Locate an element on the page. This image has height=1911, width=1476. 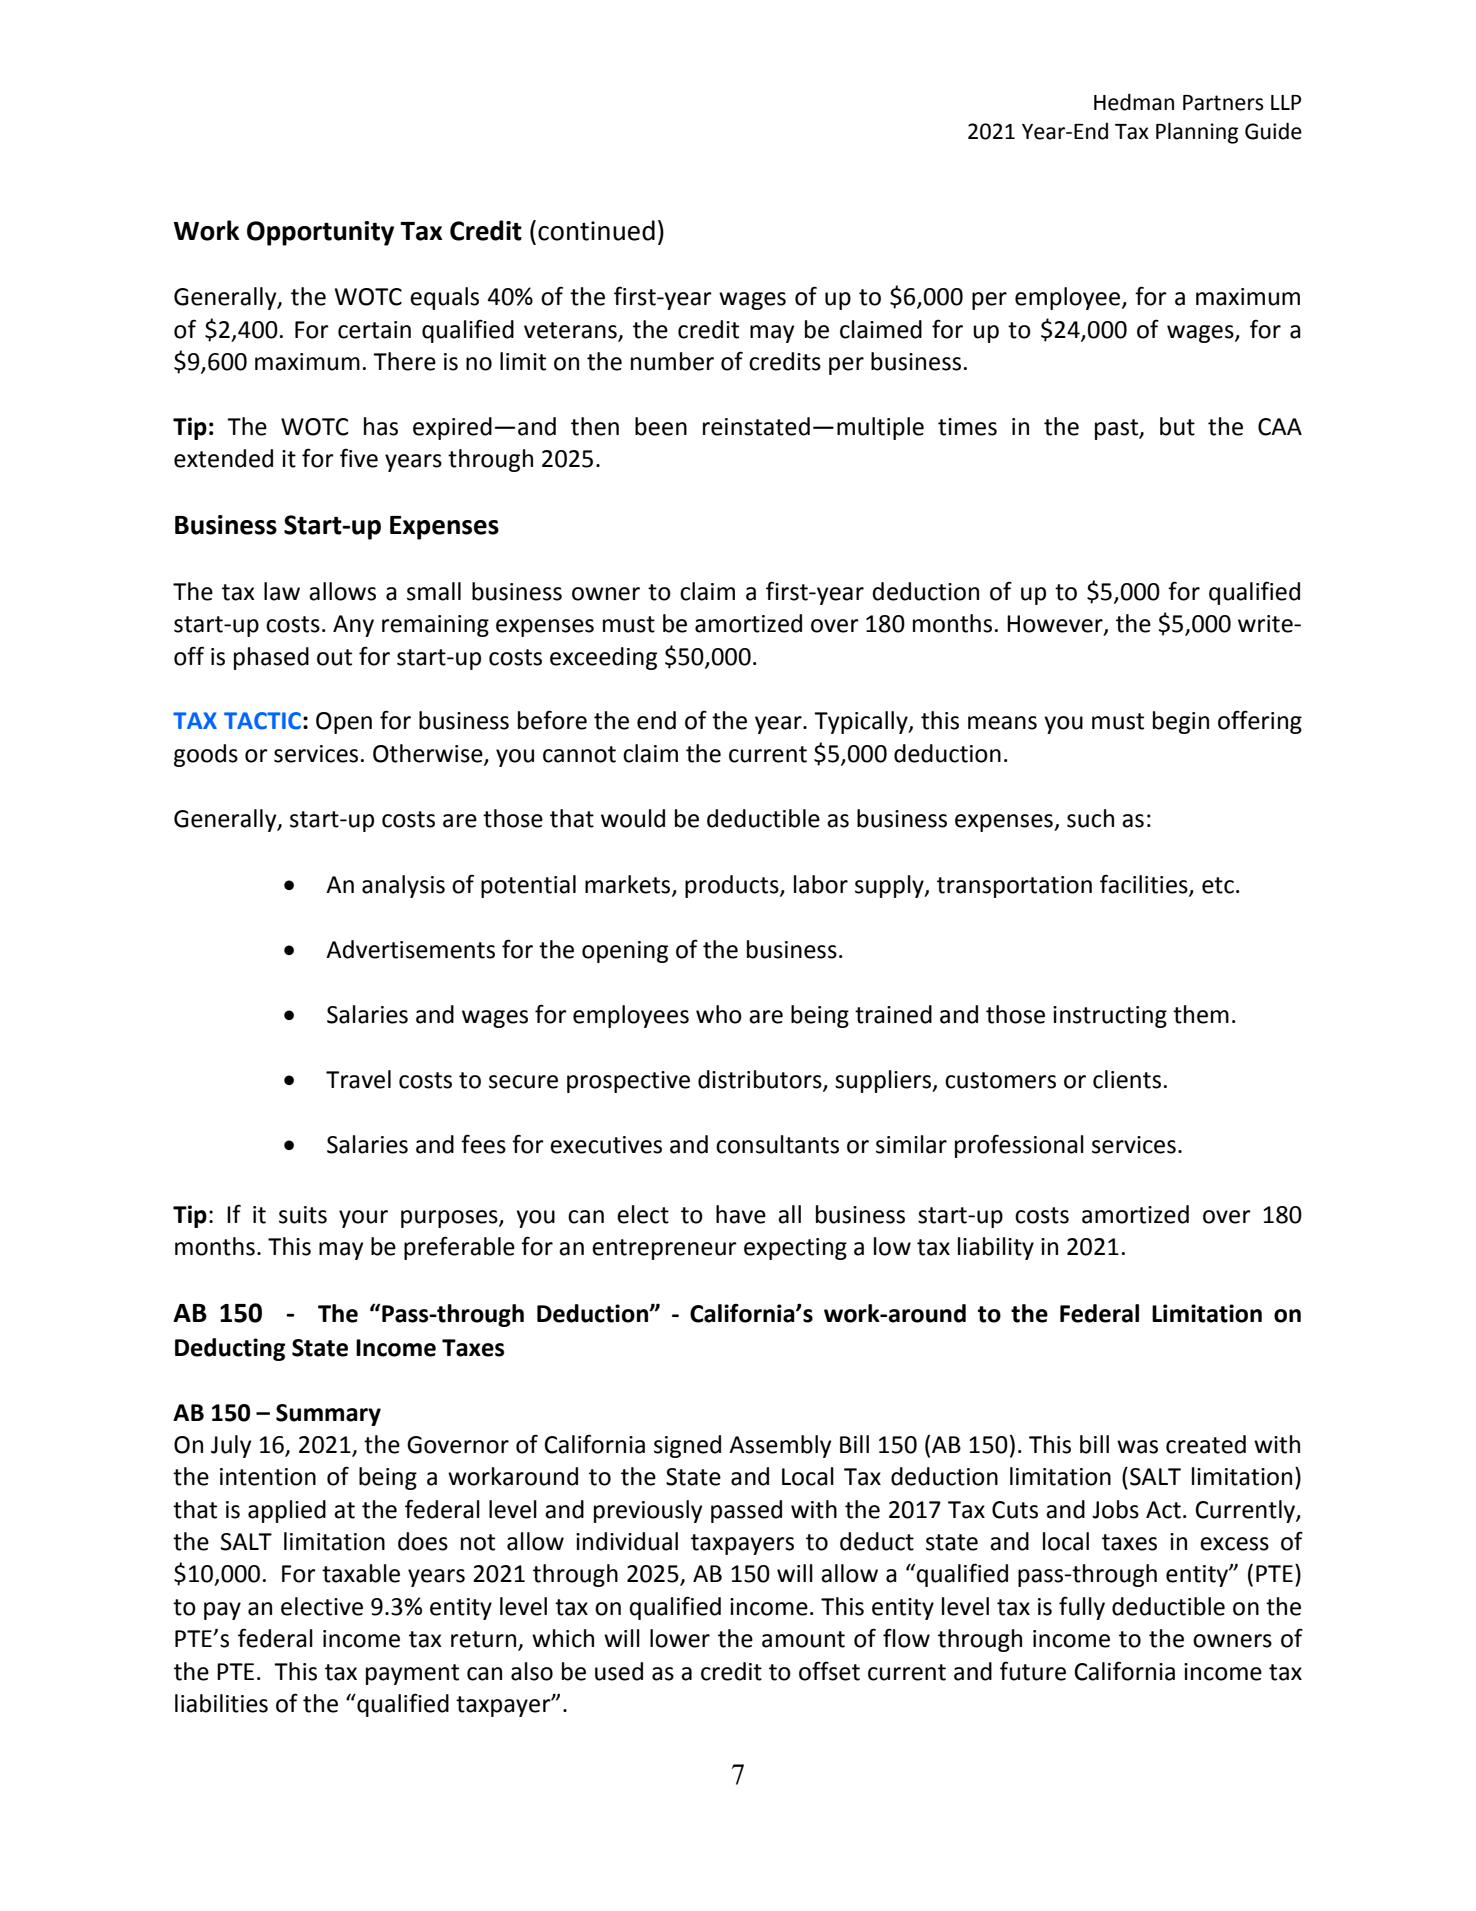
continued is located at coordinates (596, 230).
